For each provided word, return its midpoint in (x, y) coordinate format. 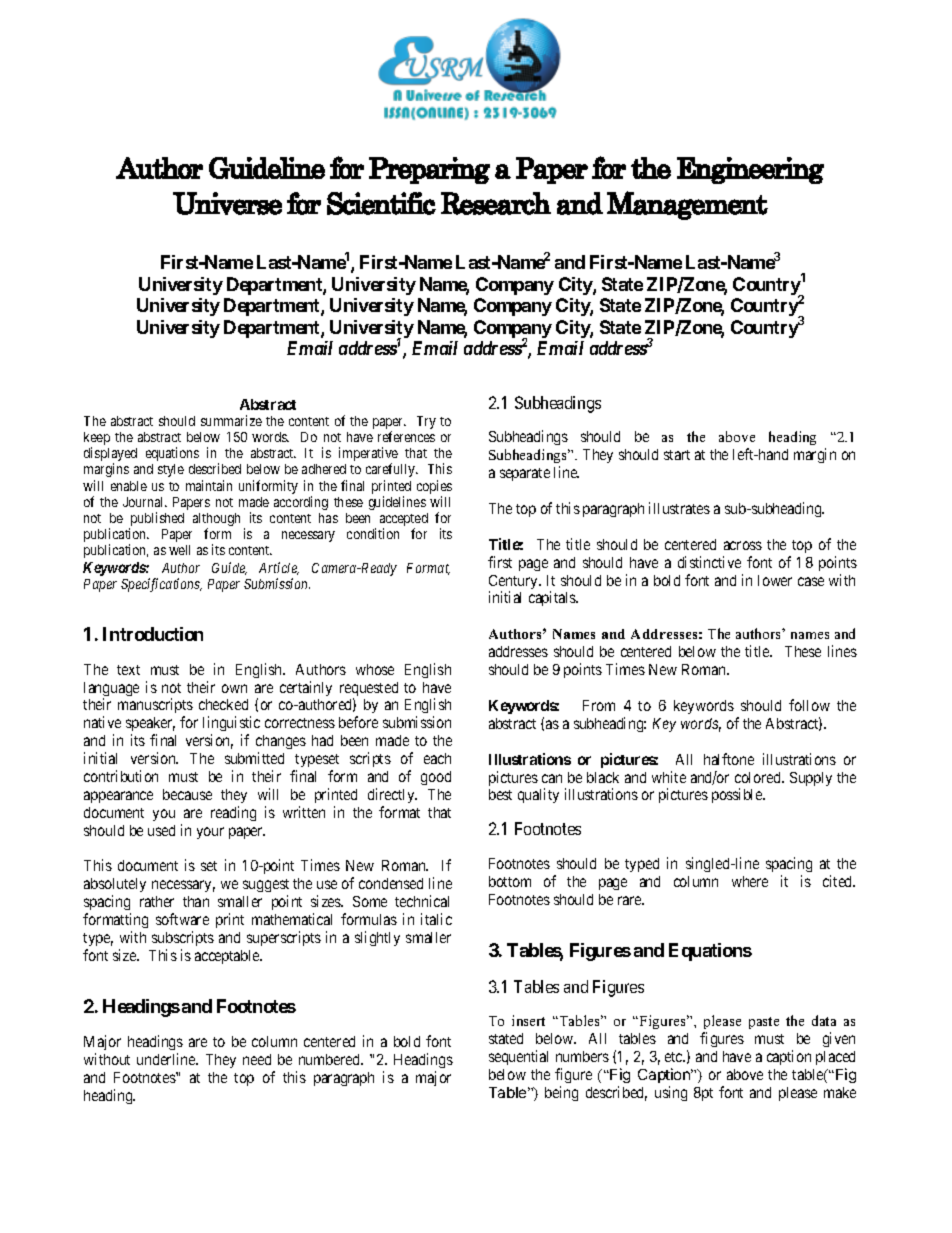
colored (759, 777)
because (187, 794)
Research (496, 203)
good (436, 778)
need (257, 1059)
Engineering (750, 170)
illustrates (679, 508)
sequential (518, 1057)
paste (764, 1023)
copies (434, 488)
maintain (209, 485)
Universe (227, 203)
